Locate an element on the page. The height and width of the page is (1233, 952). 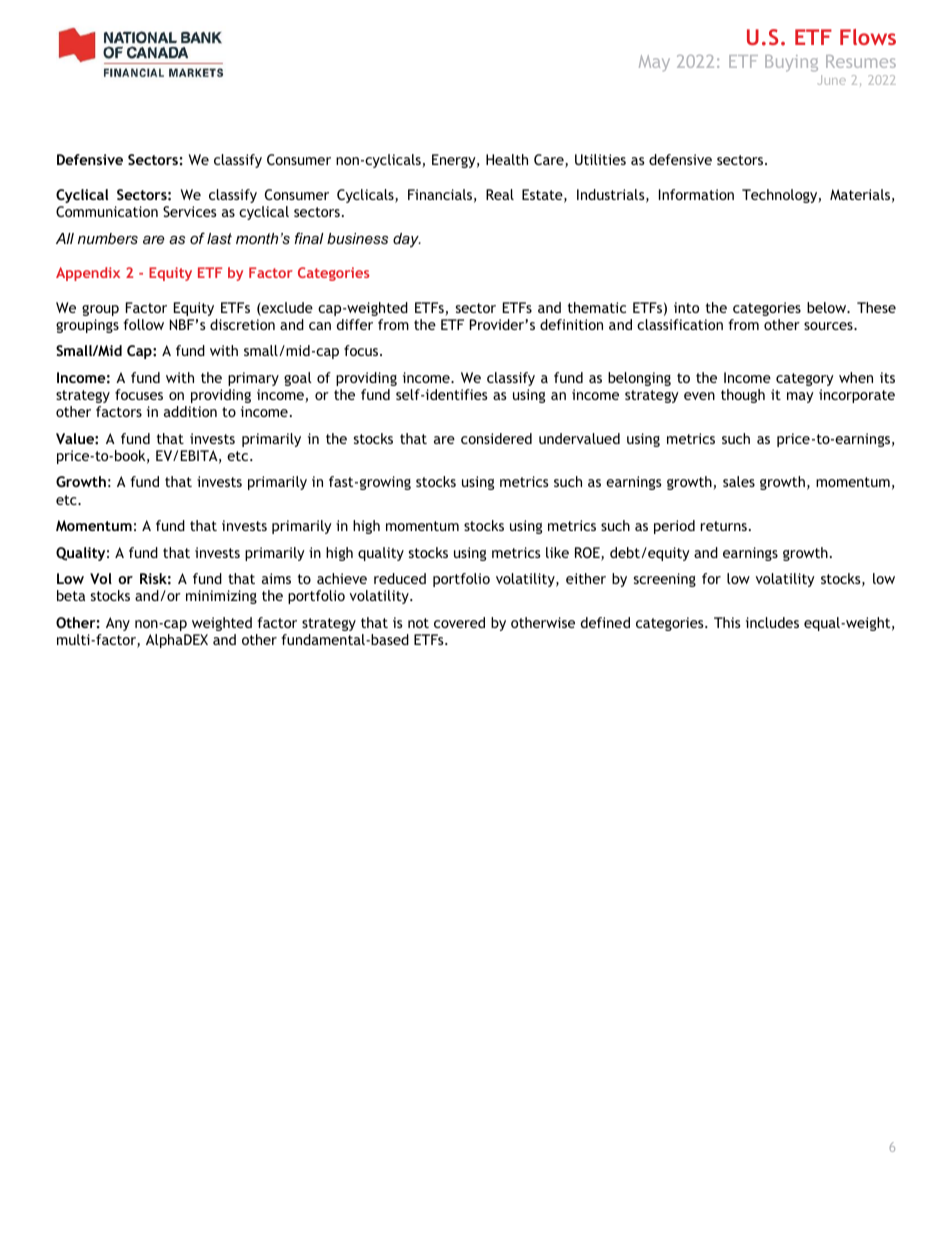
Health is located at coordinates (507, 159).
